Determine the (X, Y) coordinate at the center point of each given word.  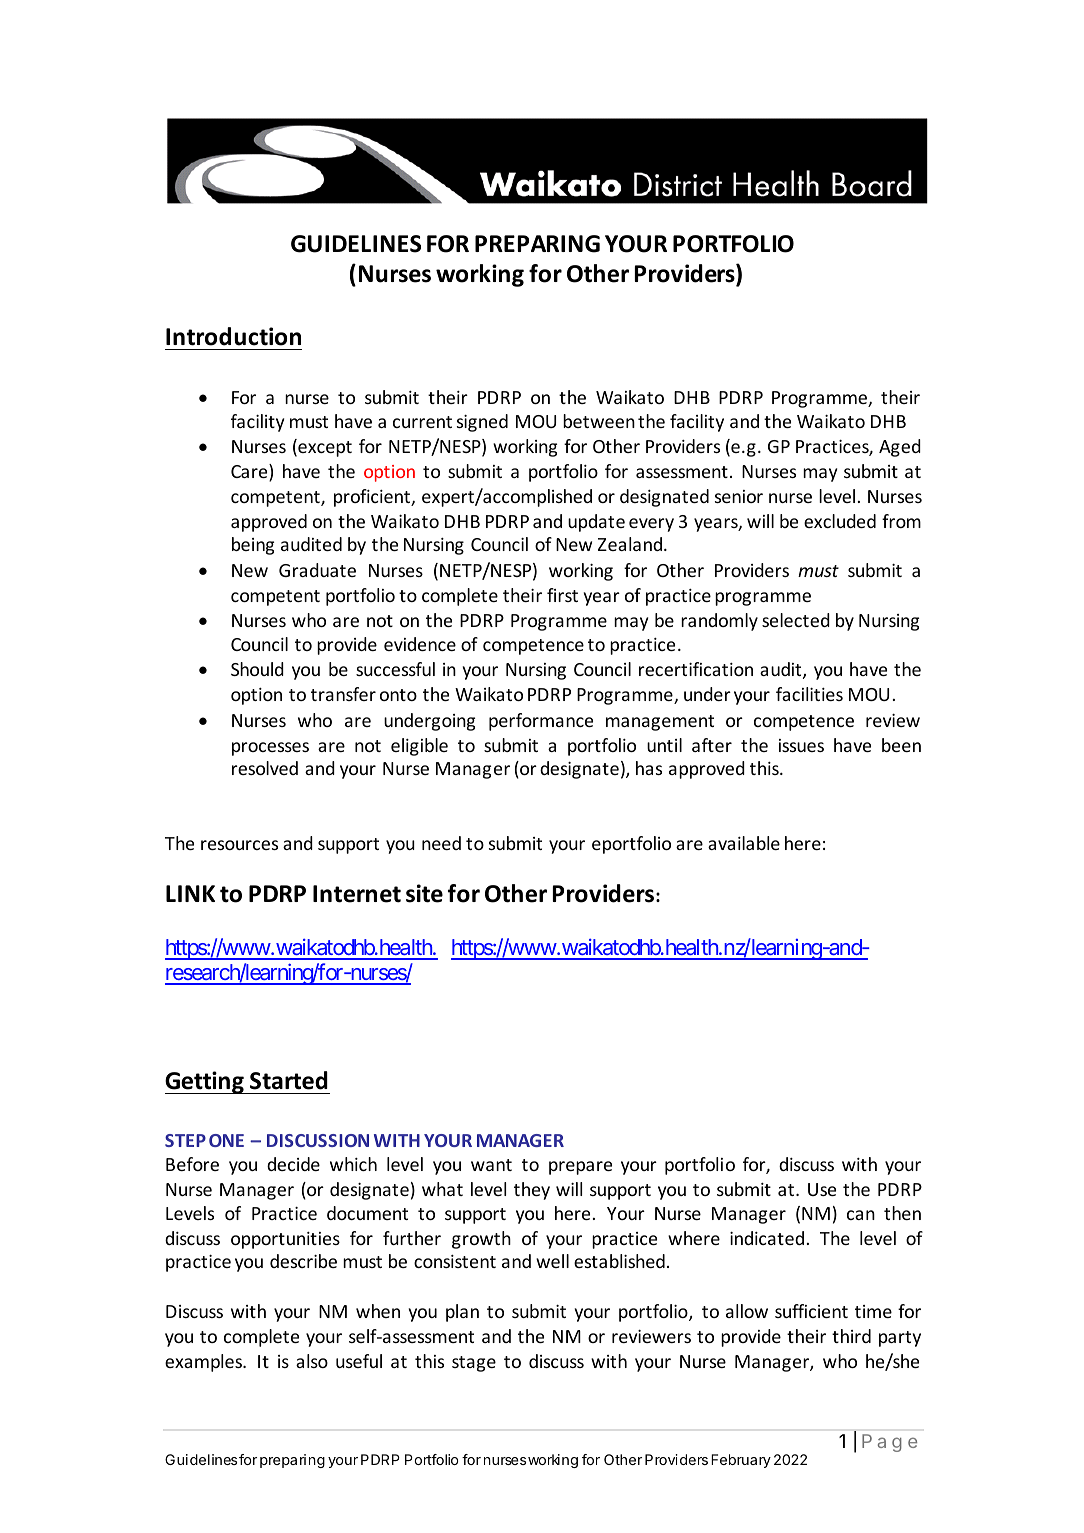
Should (257, 669)
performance (541, 722)
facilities (809, 694)
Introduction (233, 336)
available (744, 843)
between (599, 421)
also (312, 1361)
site (424, 893)
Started (289, 1080)
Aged (900, 448)
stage (474, 1364)
